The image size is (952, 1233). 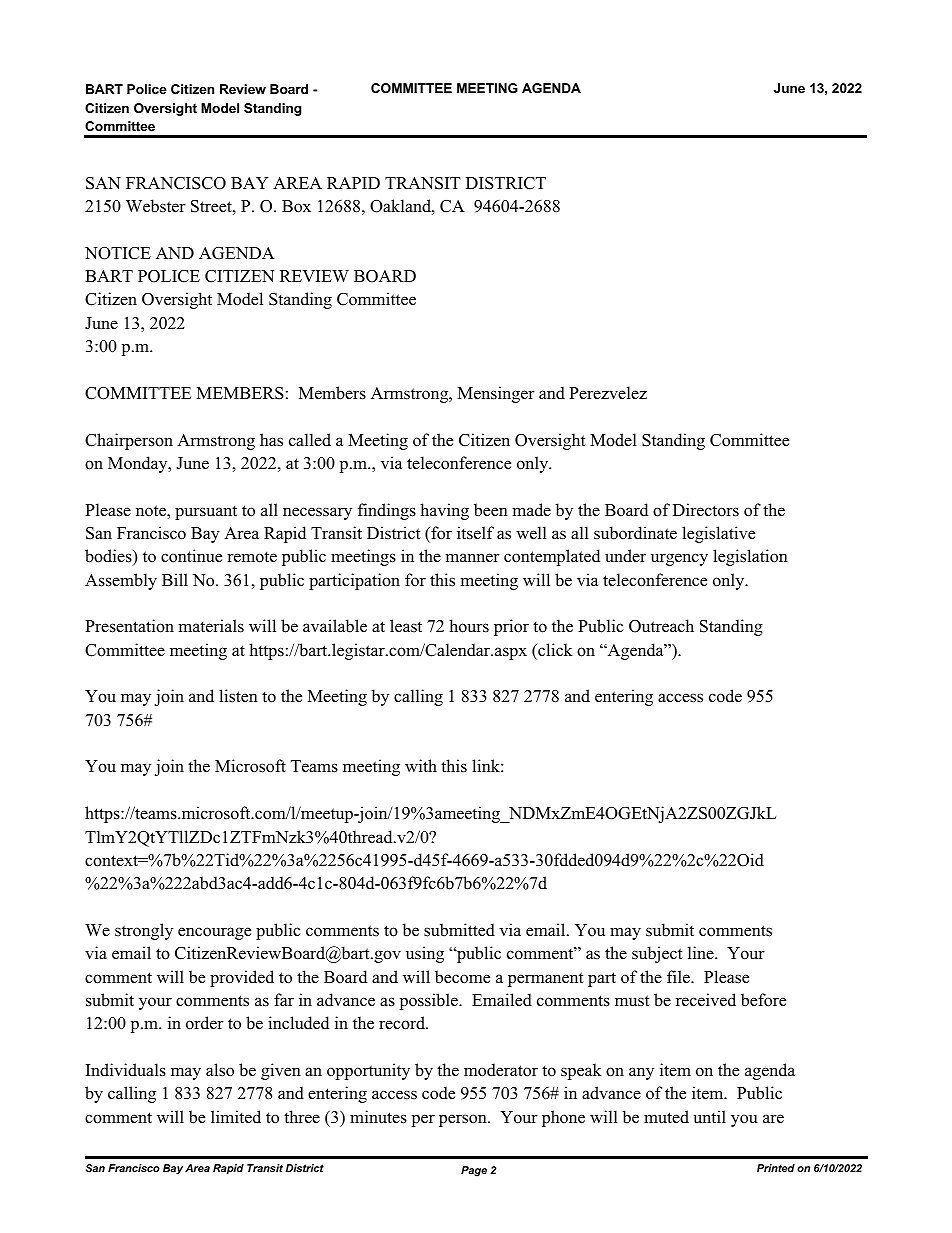 What do you see at coordinates (236, 1117) in the screenshot?
I see `limited` at bounding box center [236, 1117].
